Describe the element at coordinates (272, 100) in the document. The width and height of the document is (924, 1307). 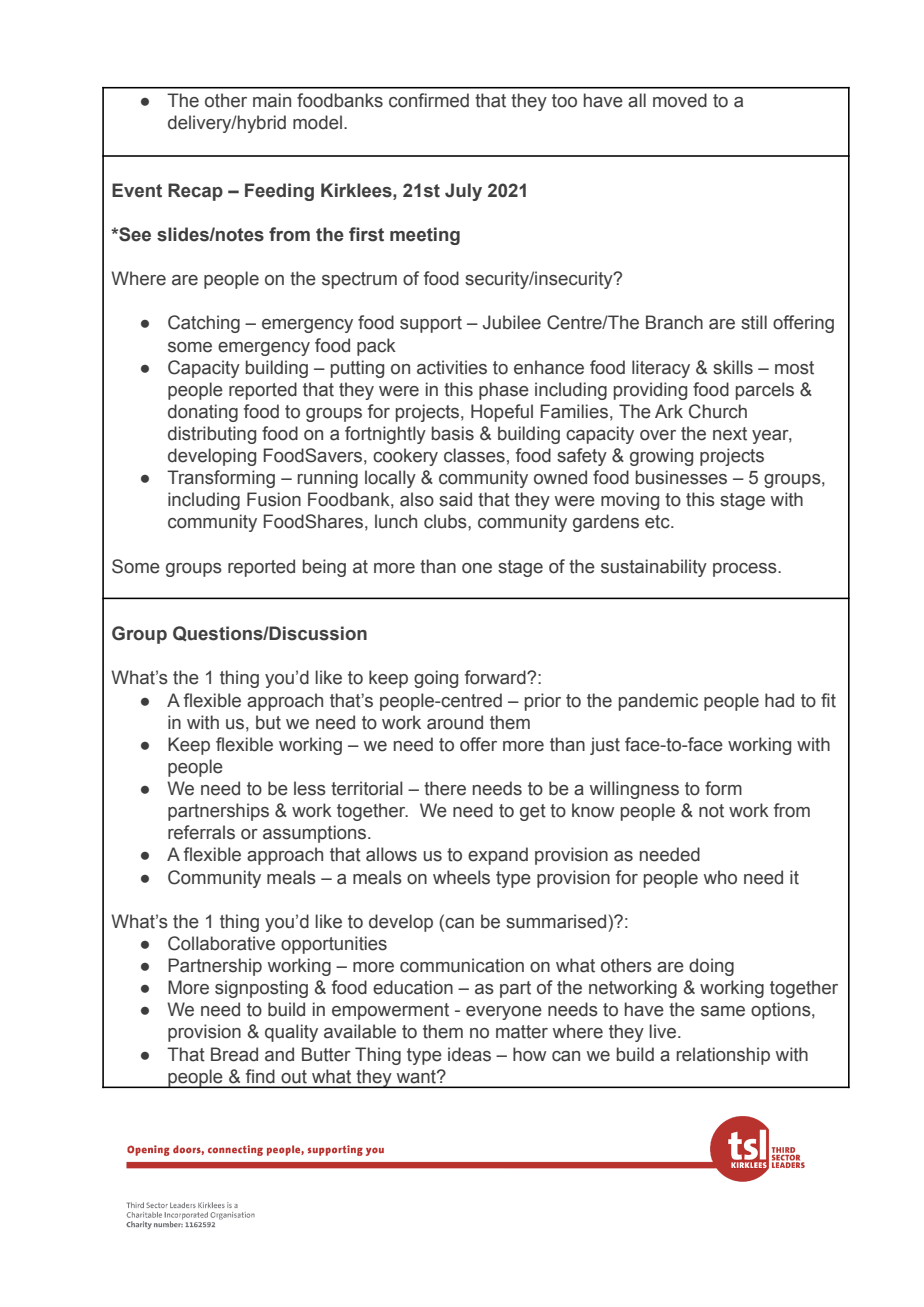
I see `main` at that location.
